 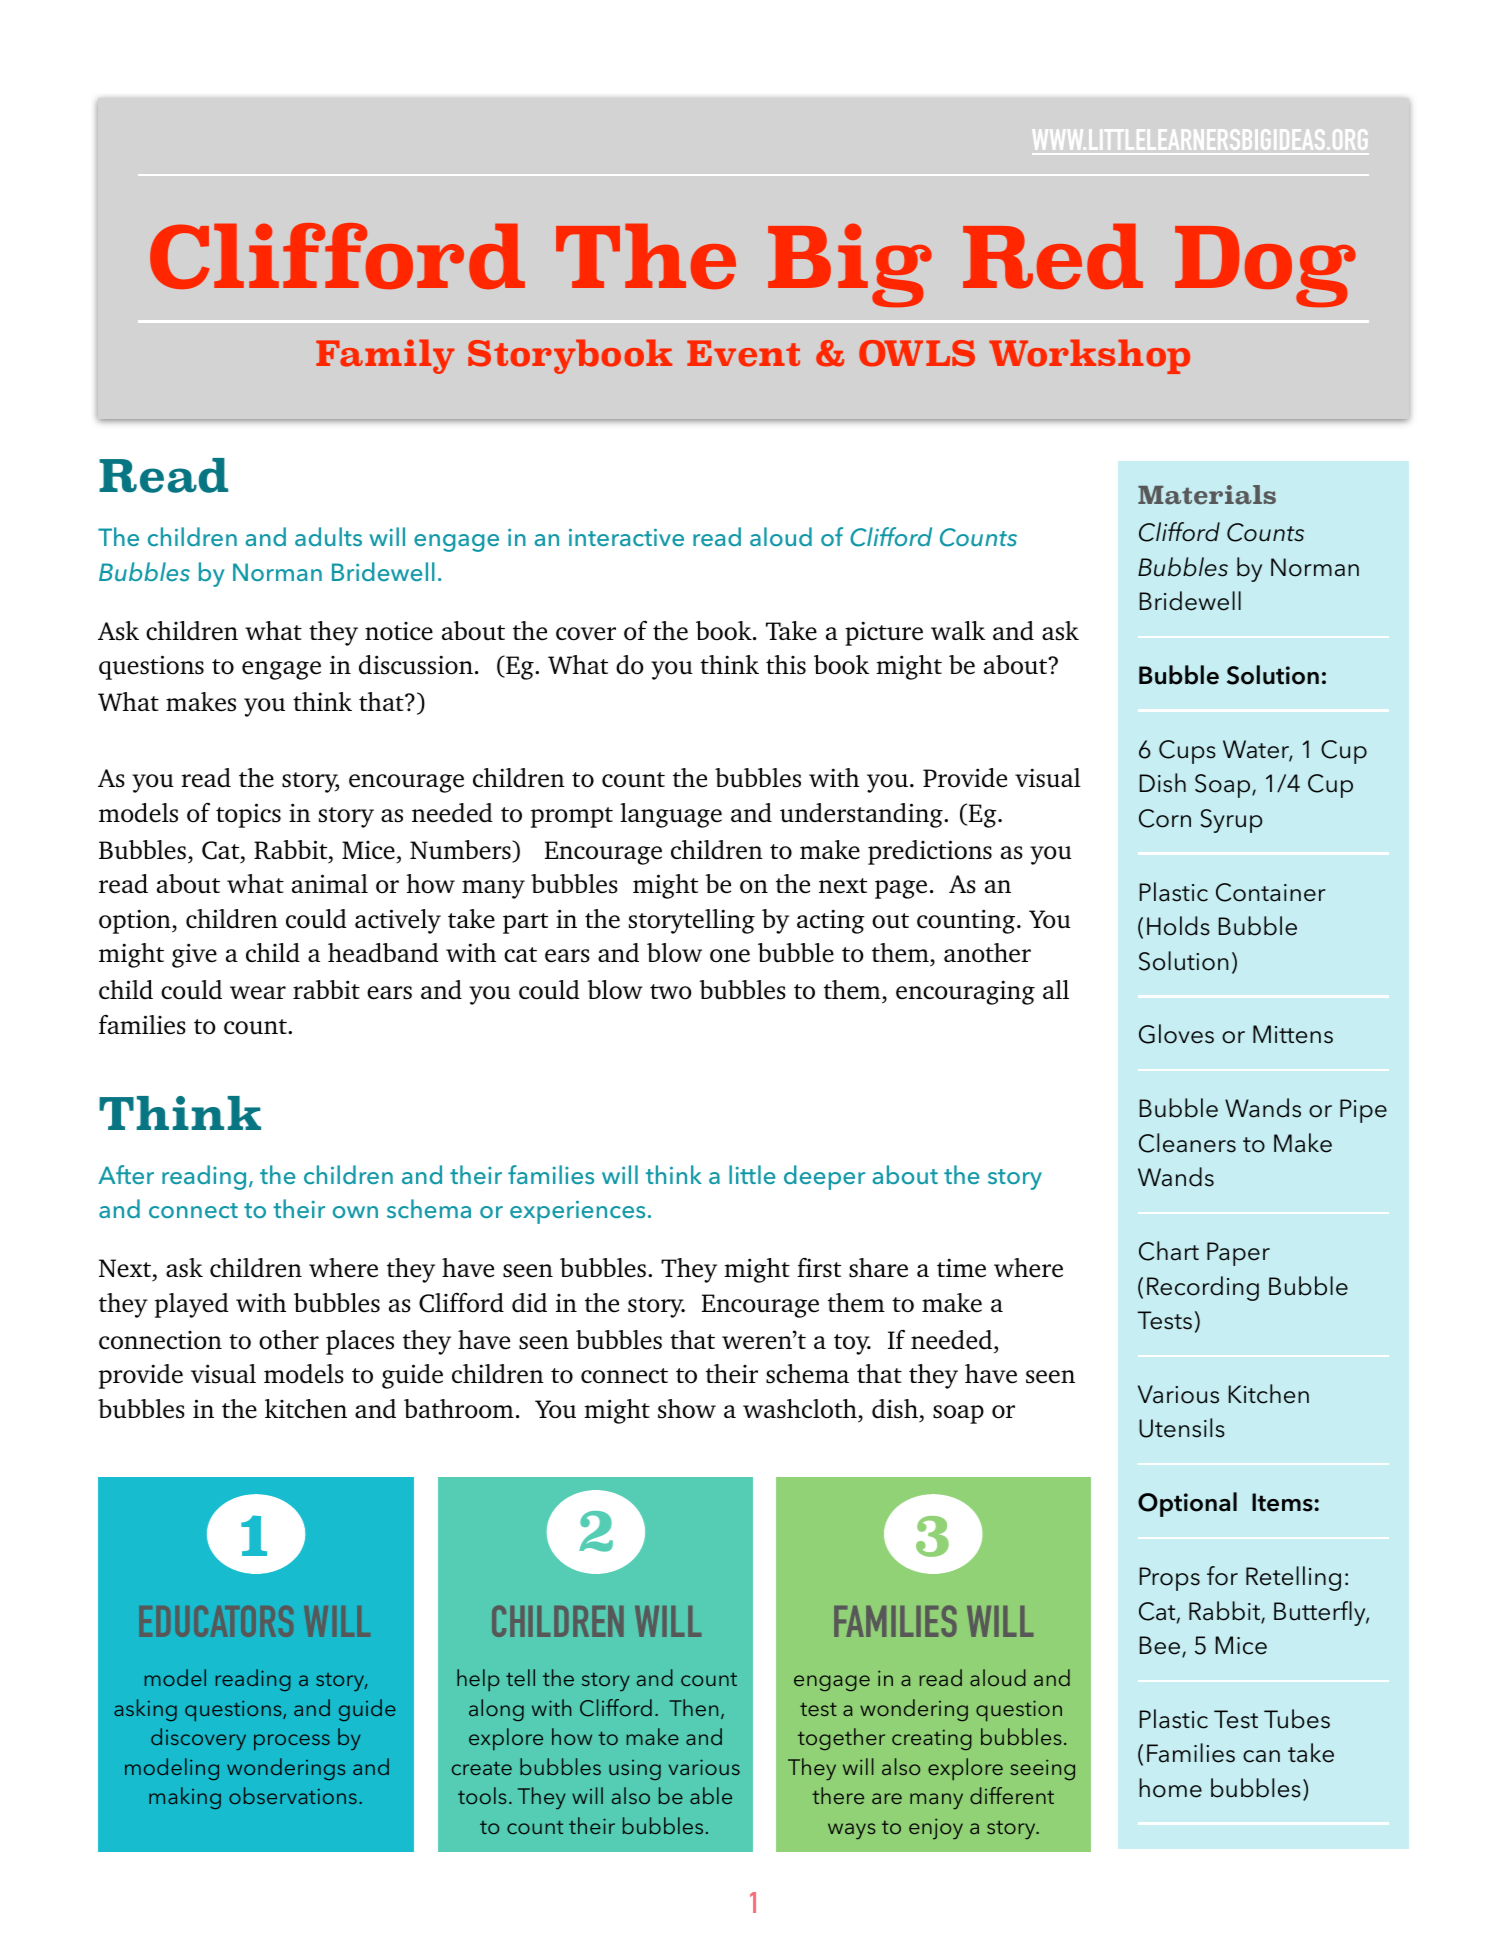 I want to click on two, so click(x=671, y=992).
